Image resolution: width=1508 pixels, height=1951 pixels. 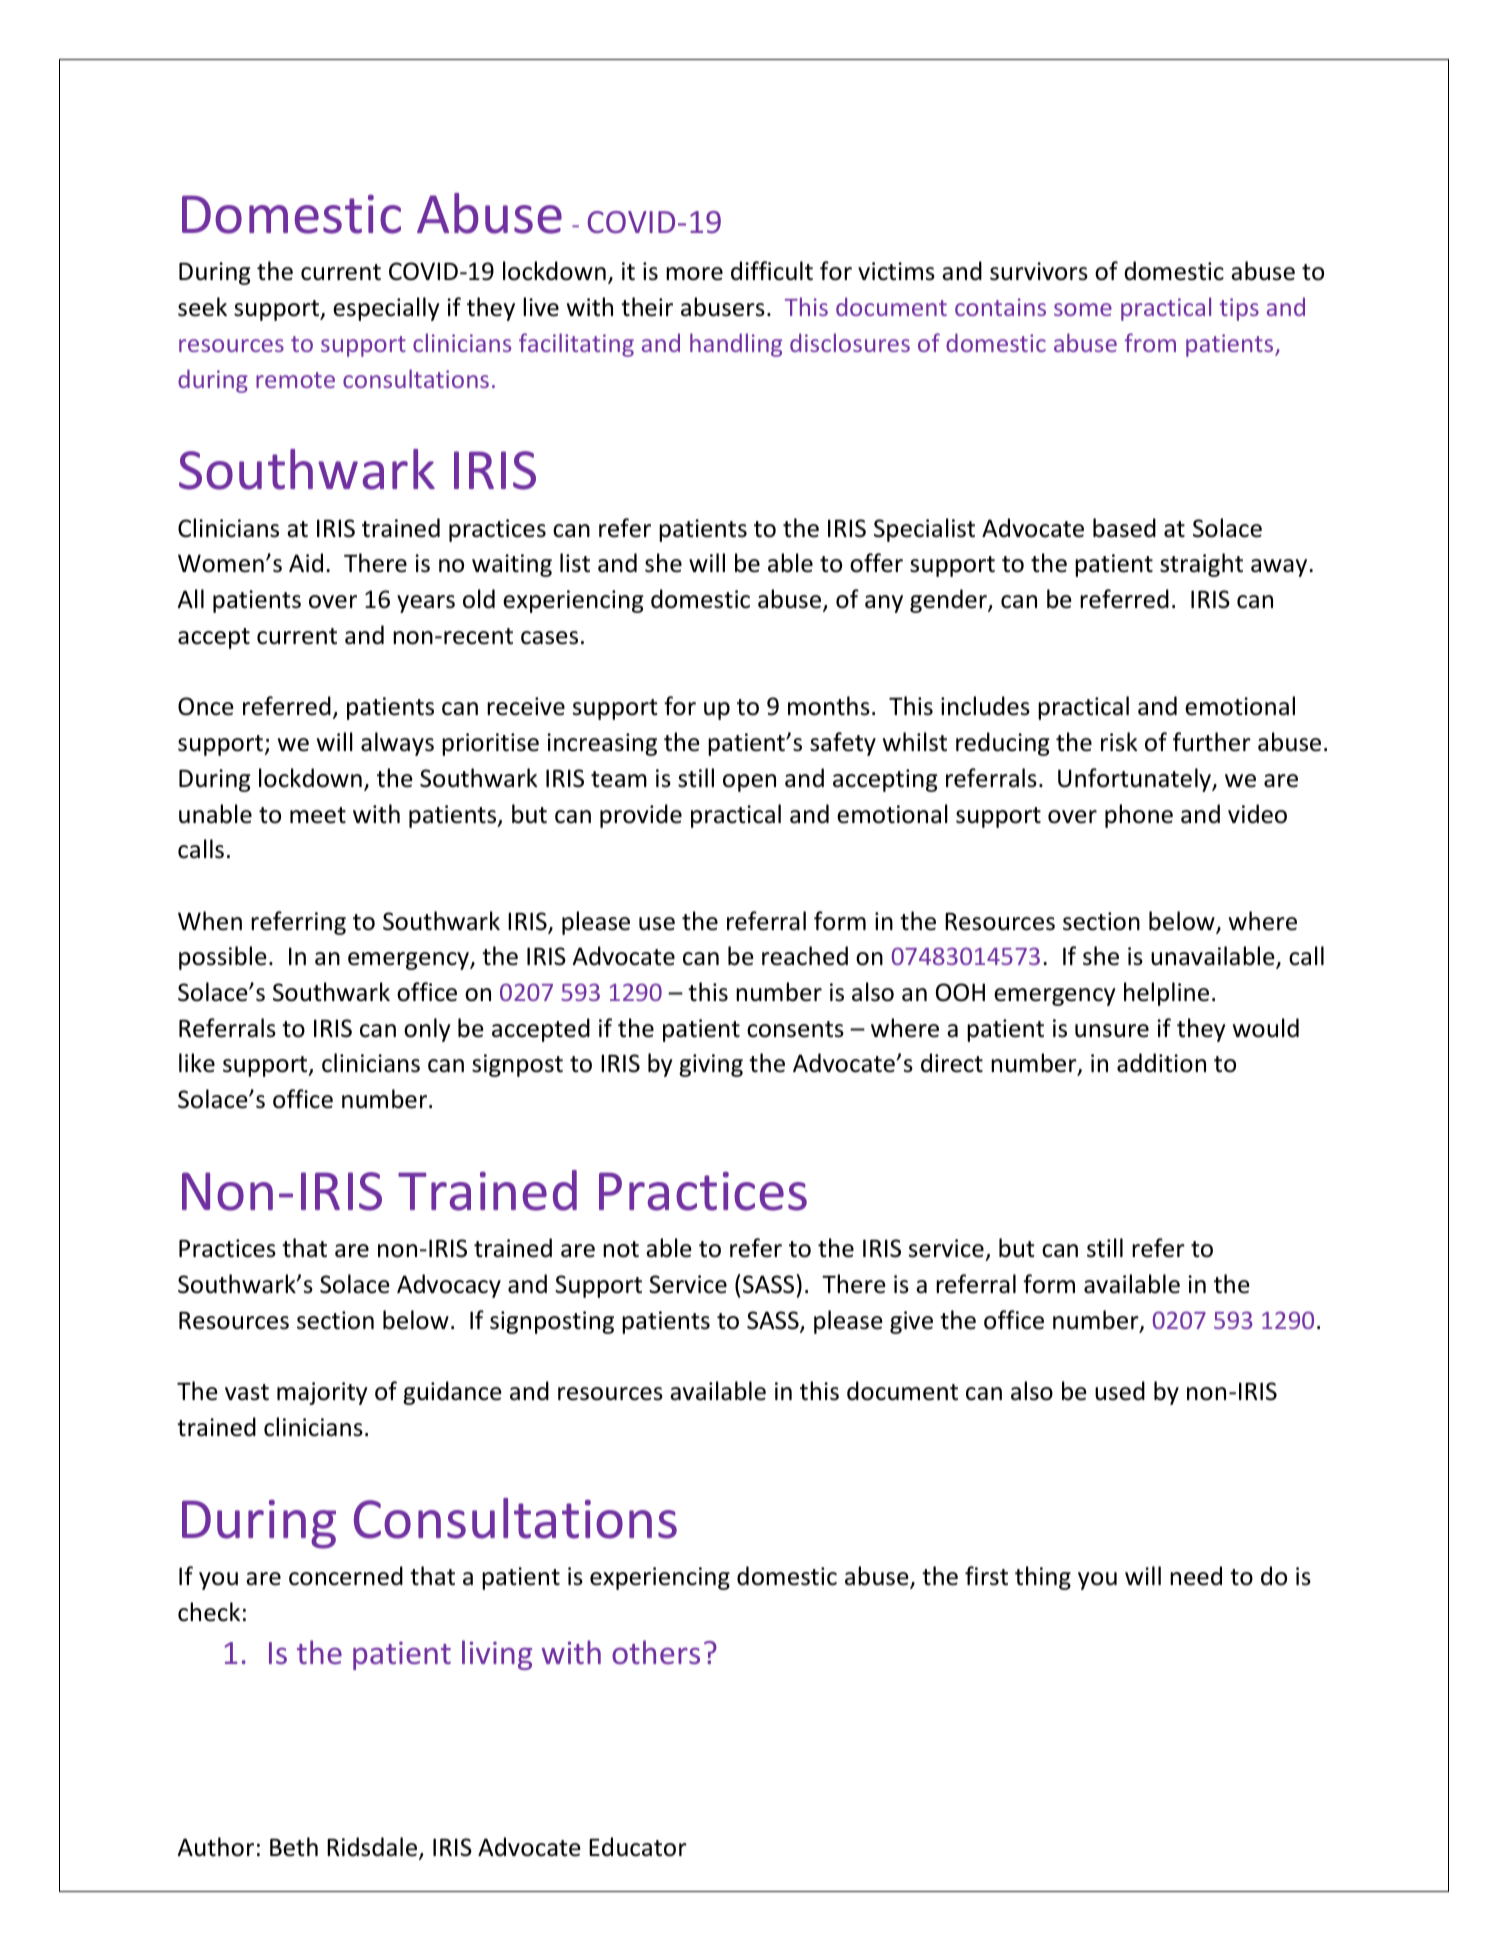 I want to click on give, so click(x=911, y=1322).
